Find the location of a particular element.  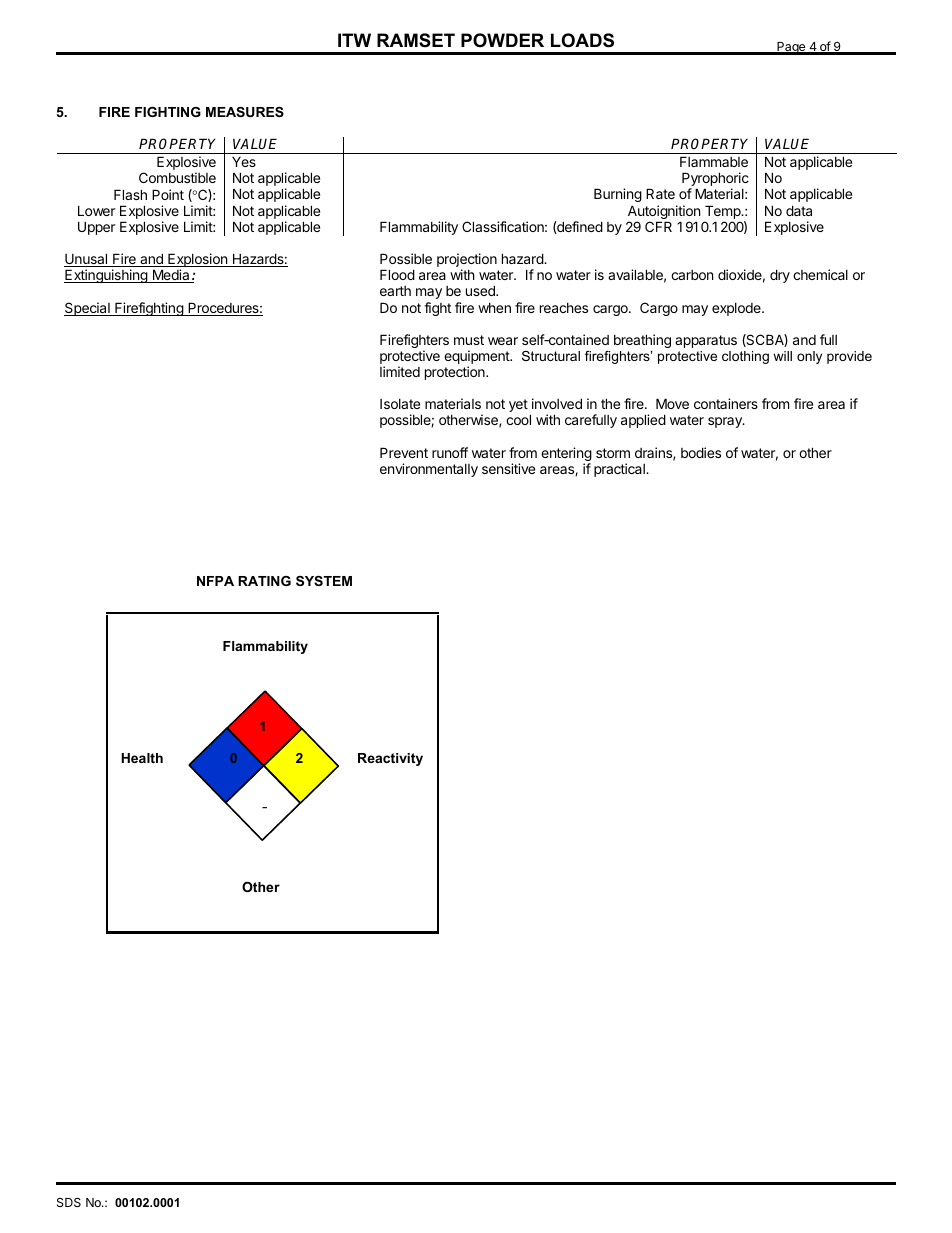

POWDER is located at coordinates (502, 40).
